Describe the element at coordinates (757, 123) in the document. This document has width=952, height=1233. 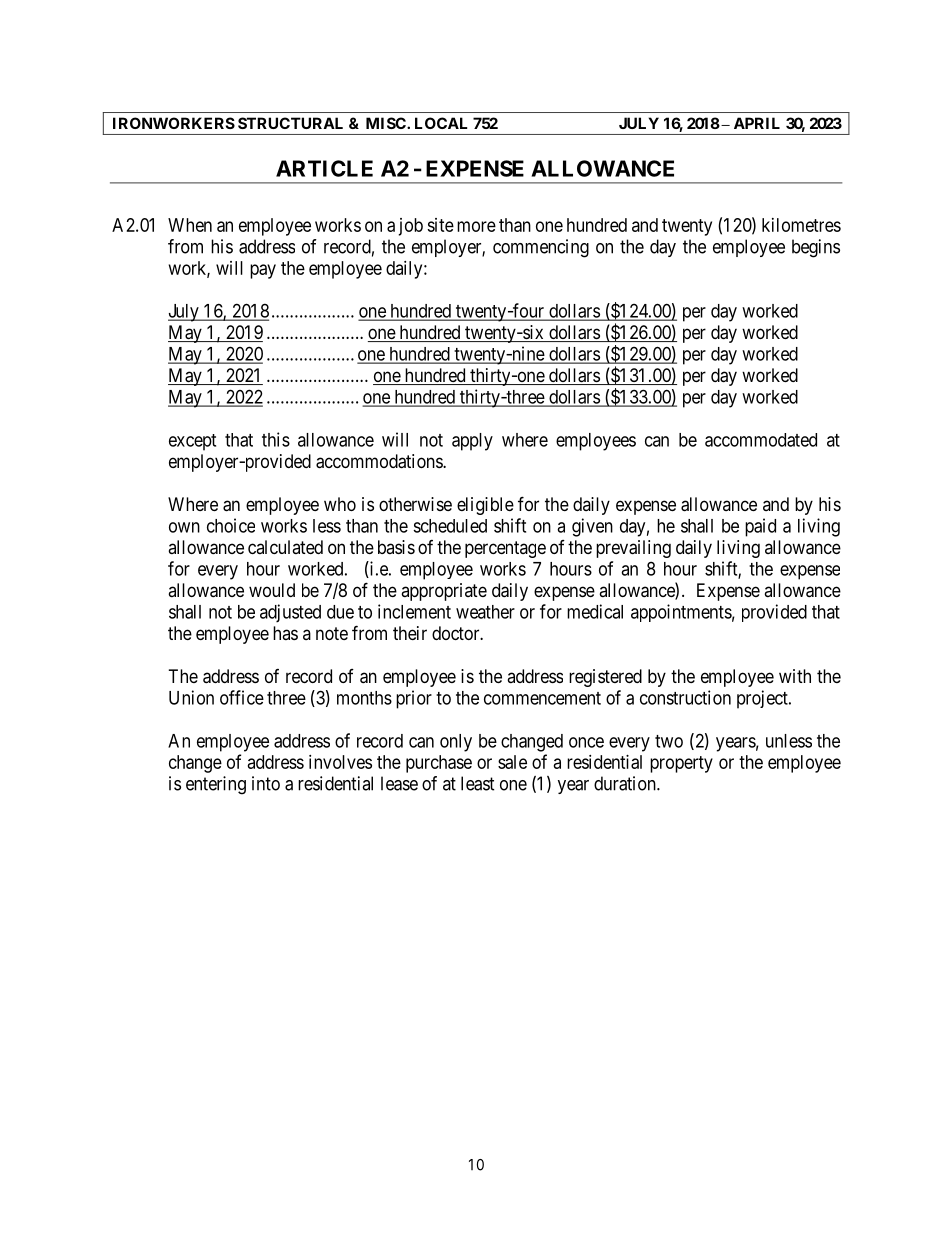
I see `APRIL` at that location.
